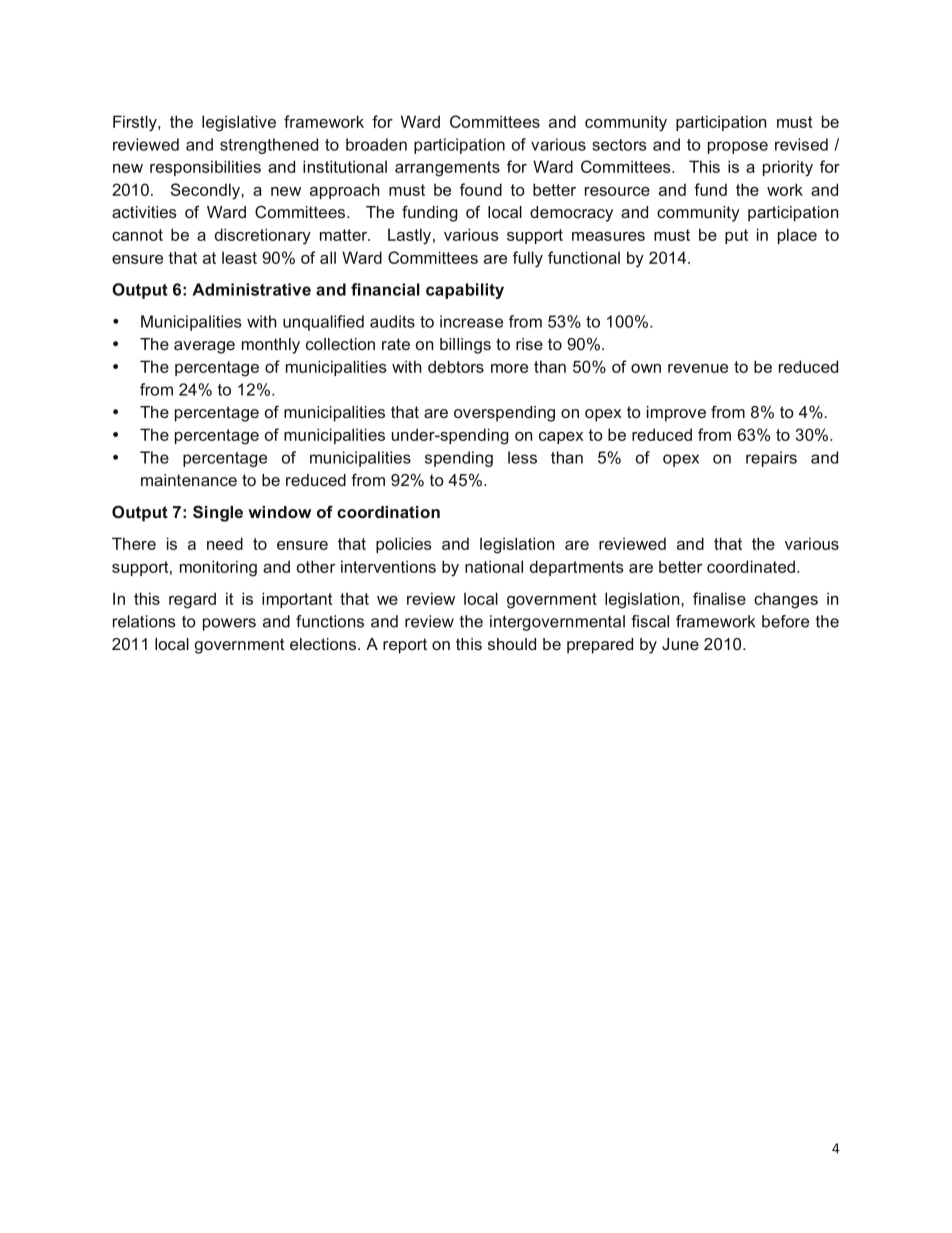 The width and height of the image is (952, 1233). What do you see at coordinates (738, 147) in the image?
I see `propose` at bounding box center [738, 147].
